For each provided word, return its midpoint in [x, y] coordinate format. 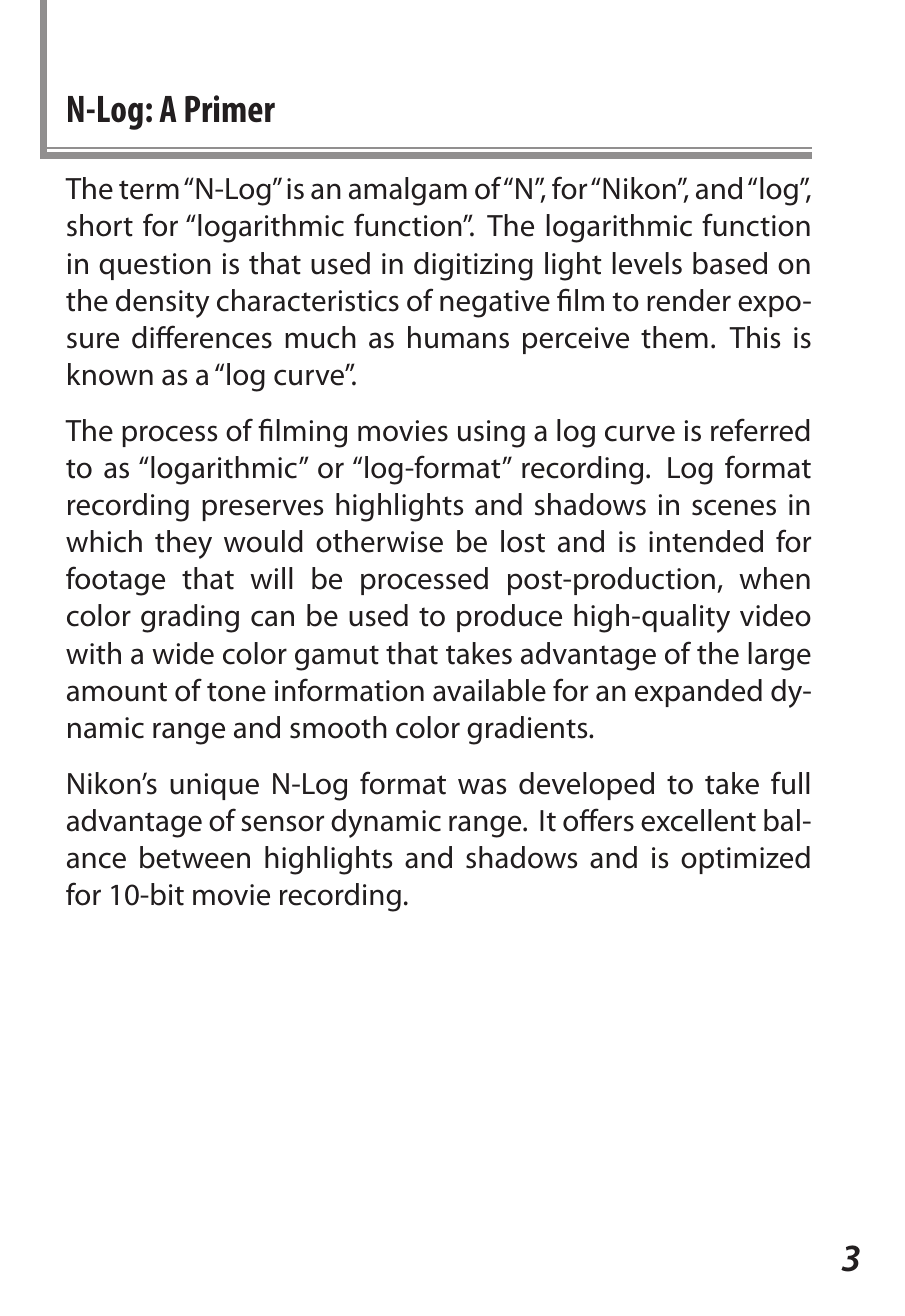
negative [495, 304]
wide [183, 653]
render [689, 300]
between [195, 857]
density [162, 303]
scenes [734, 507]
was [482, 786]
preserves [262, 510]
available [489, 690]
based [730, 263]
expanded [698, 693]
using [491, 434]
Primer [230, 108]
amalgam [408, 191]
